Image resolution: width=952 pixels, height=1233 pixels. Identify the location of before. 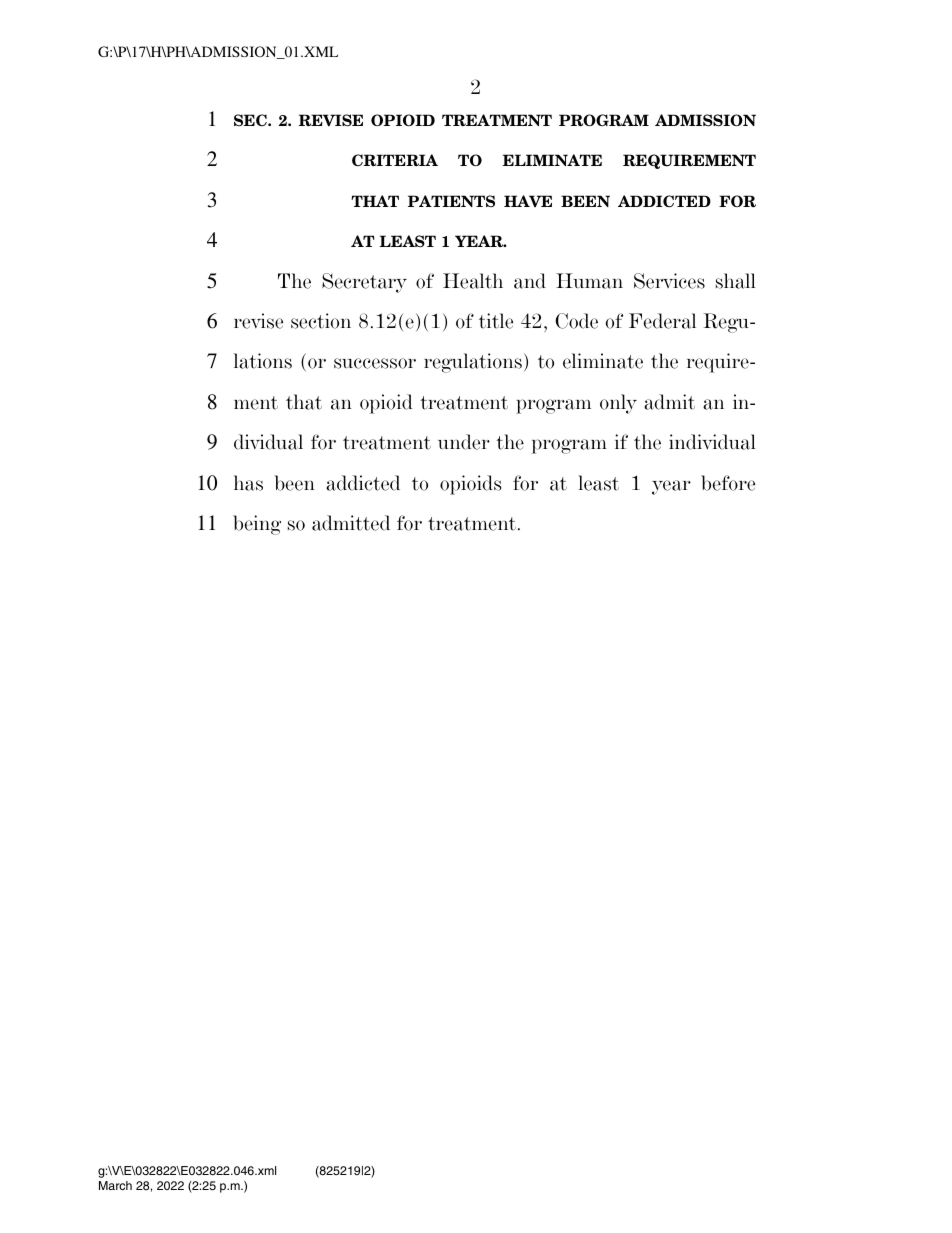
(728, 483).
